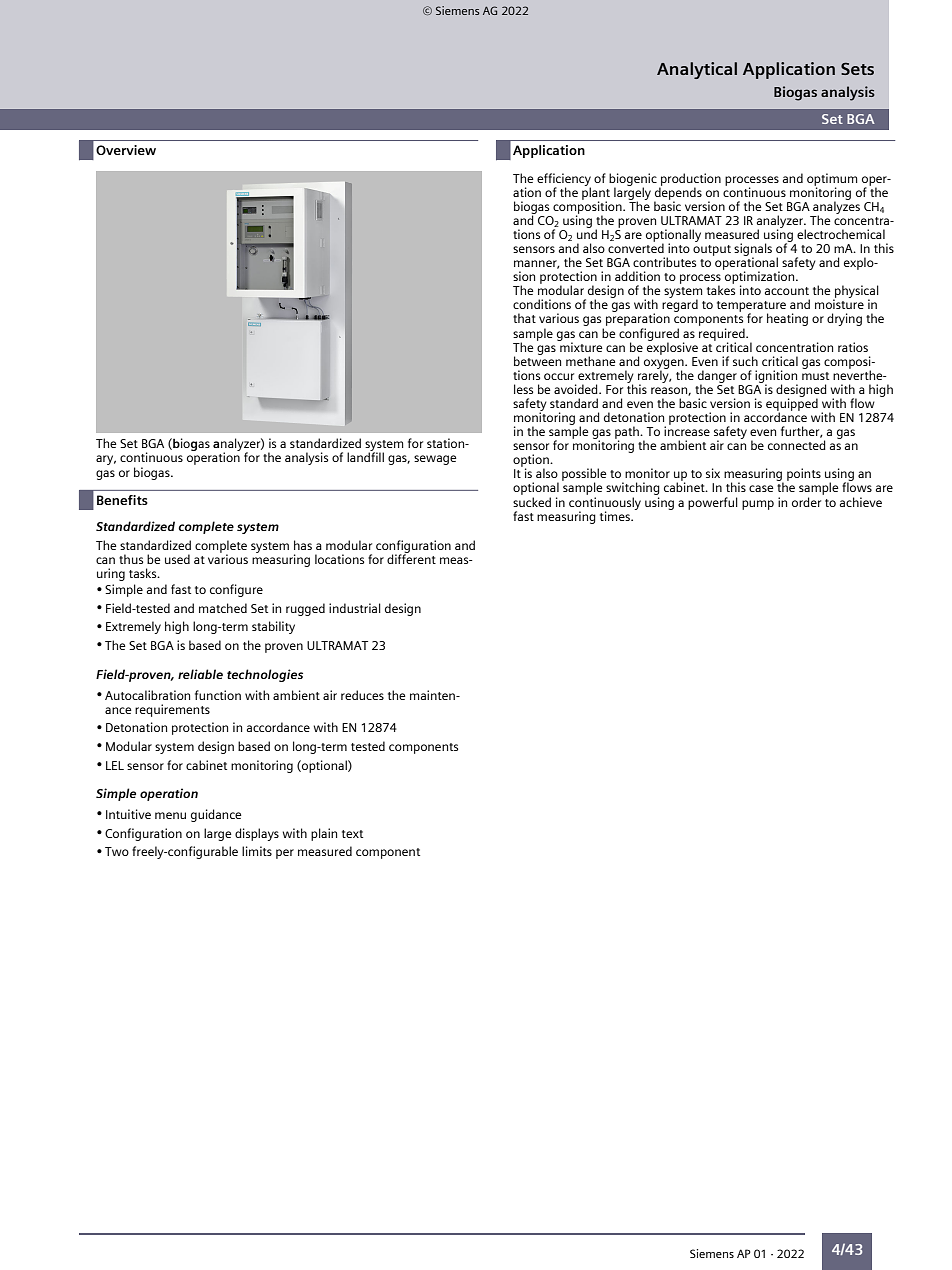 This screenshot has height=1270, width=952. What do you see at coordinates (564, 180) in the screenshot?
I see `efficiency` at bounding box center [564, 180].
